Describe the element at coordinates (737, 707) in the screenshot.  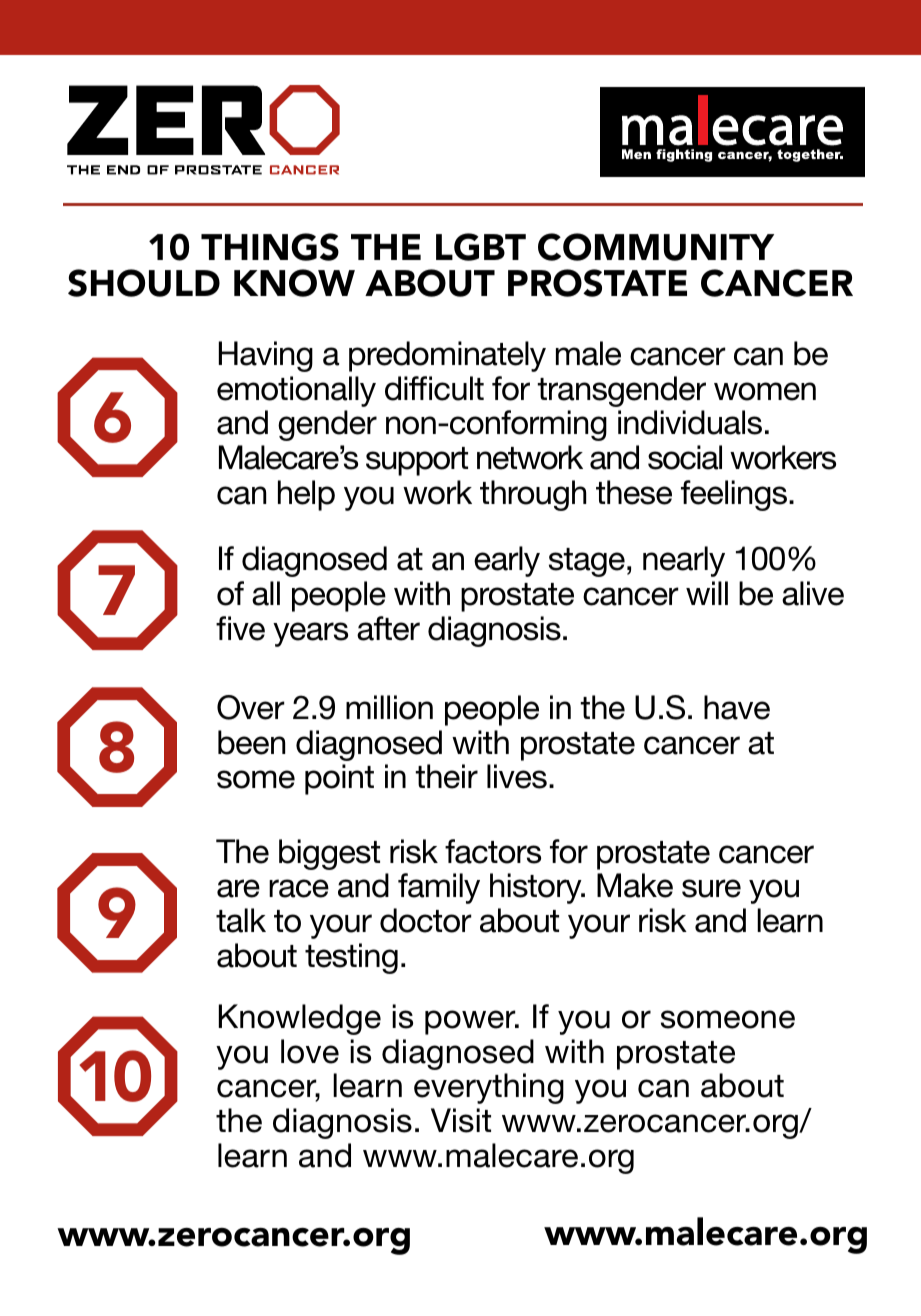
I see `have` at that location.
